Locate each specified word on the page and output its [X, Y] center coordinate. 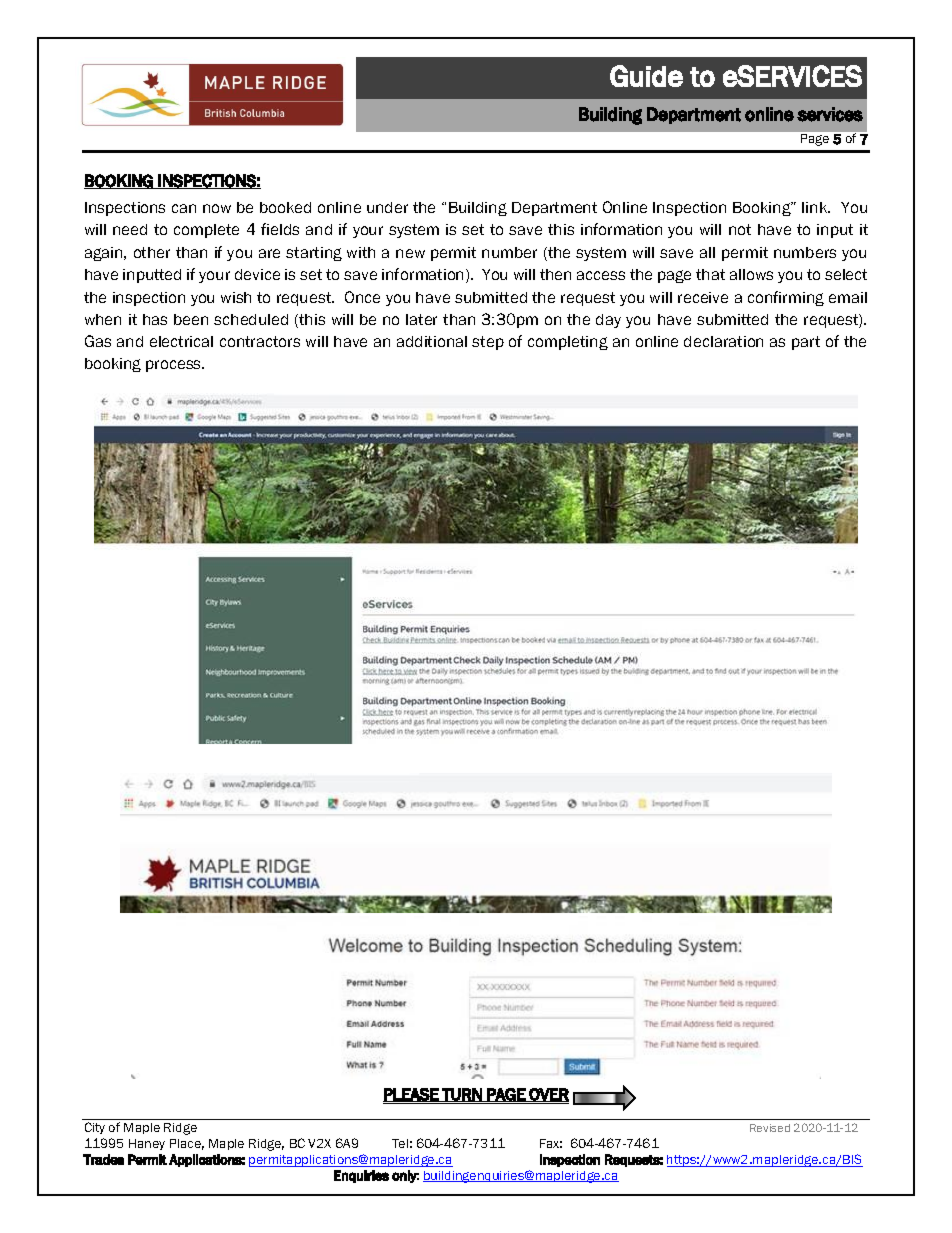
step [488, 343]
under [387, 207]
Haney [147, 1144]
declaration [723, 341]
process [175, 366]
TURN [462, 1095]
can [184, 208]
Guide [646, 76]
